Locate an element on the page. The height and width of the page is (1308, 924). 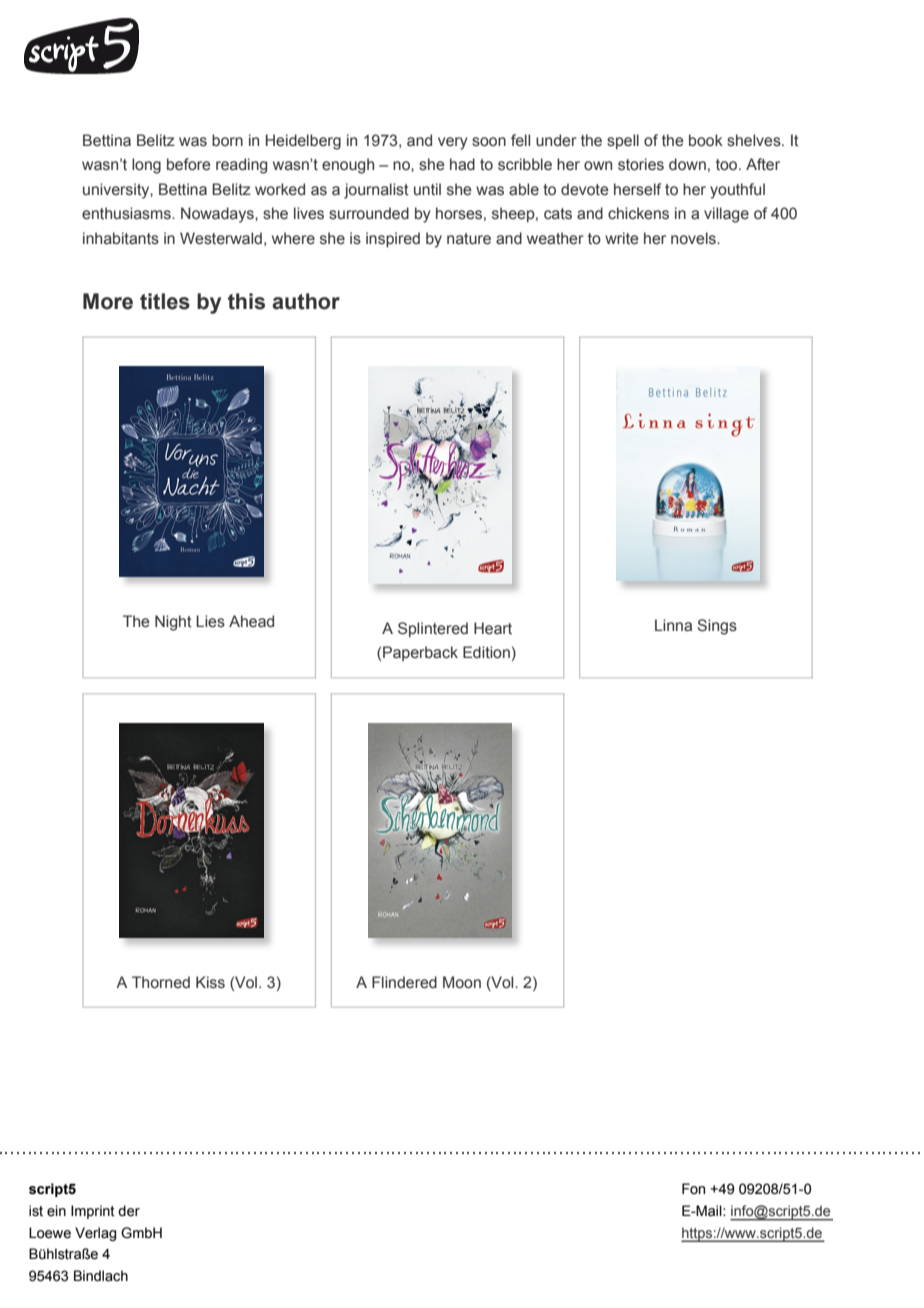
Splintered is located at coordinates (433, 629).
